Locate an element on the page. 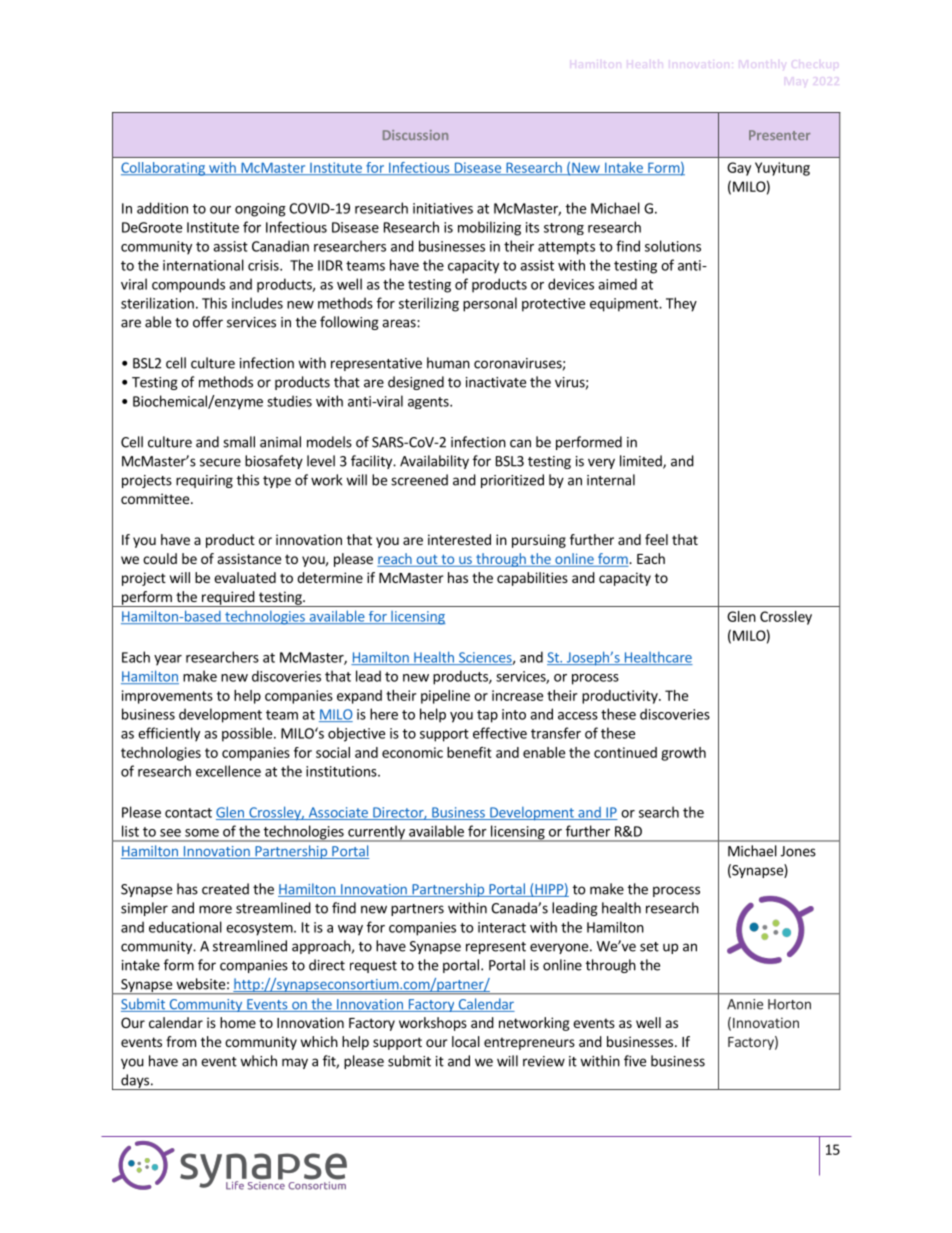 This document has height=1233, width=952. possible is located at coordinates (247, 734).
